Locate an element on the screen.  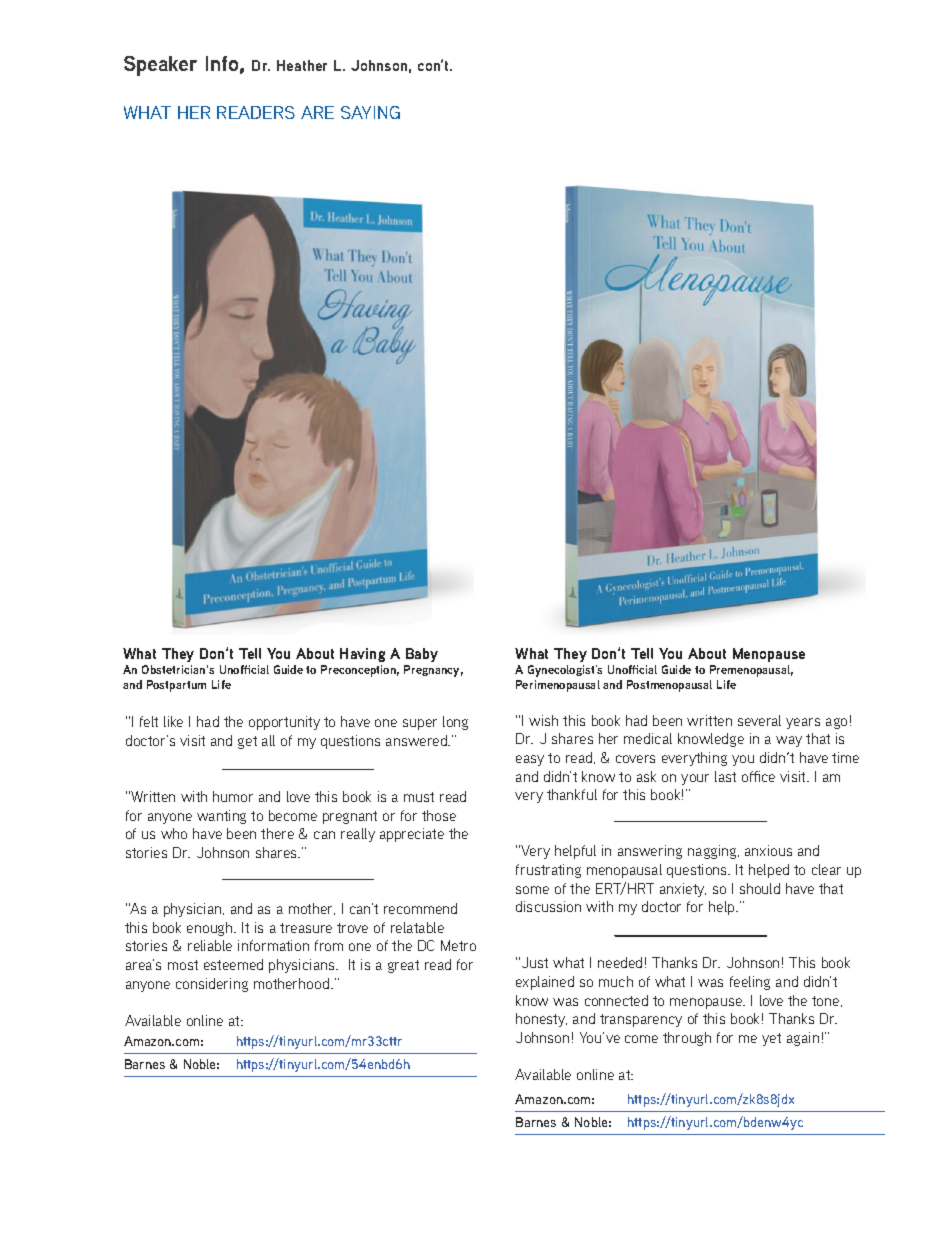
Speaker is located at coordinates (160, 66).
